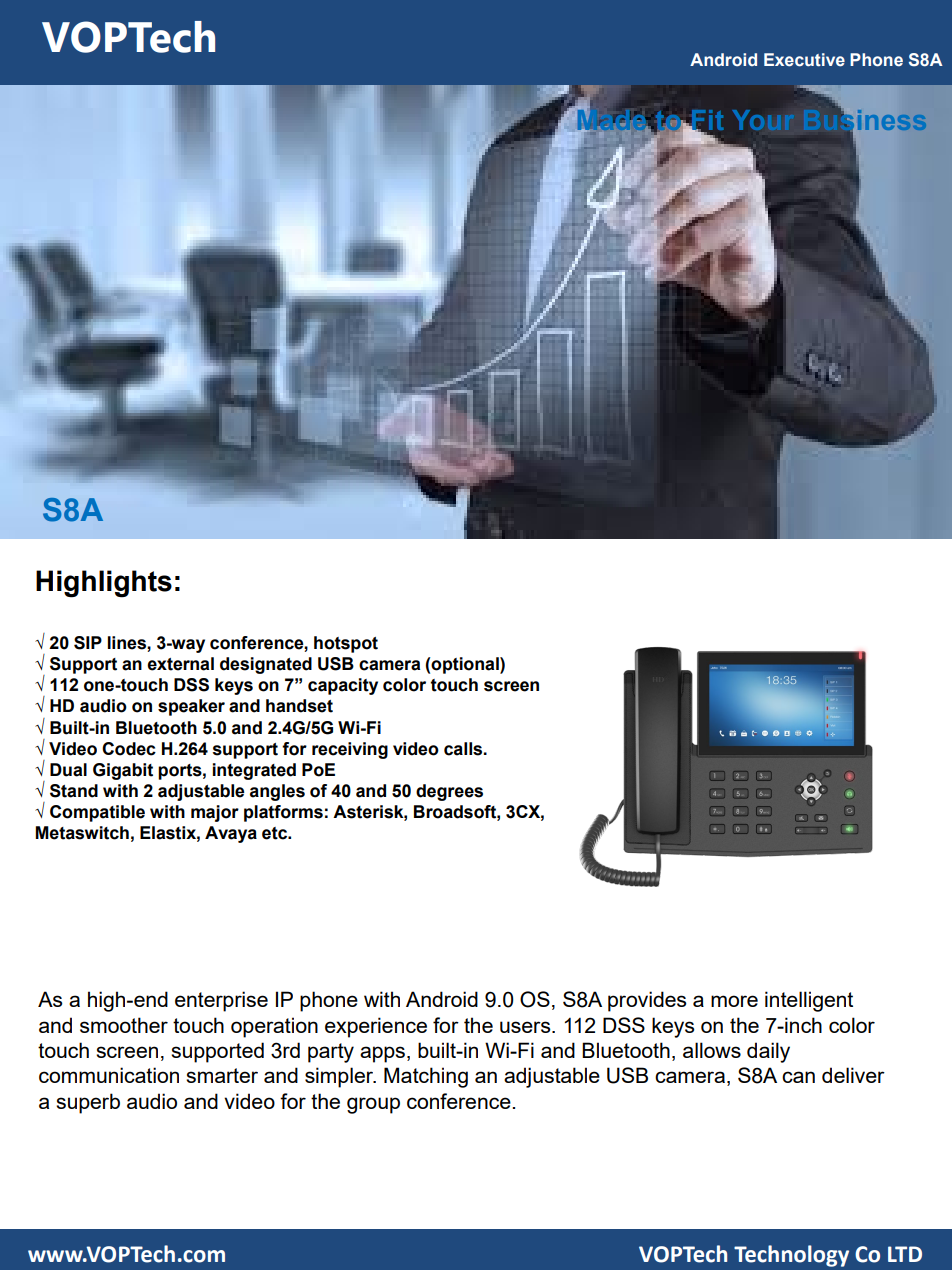 This screenshot has height=1270, width=952. What do you see at coordinates (343, 686) in the screenshot?
I see `capacity` at bounding box center [343, 686].
